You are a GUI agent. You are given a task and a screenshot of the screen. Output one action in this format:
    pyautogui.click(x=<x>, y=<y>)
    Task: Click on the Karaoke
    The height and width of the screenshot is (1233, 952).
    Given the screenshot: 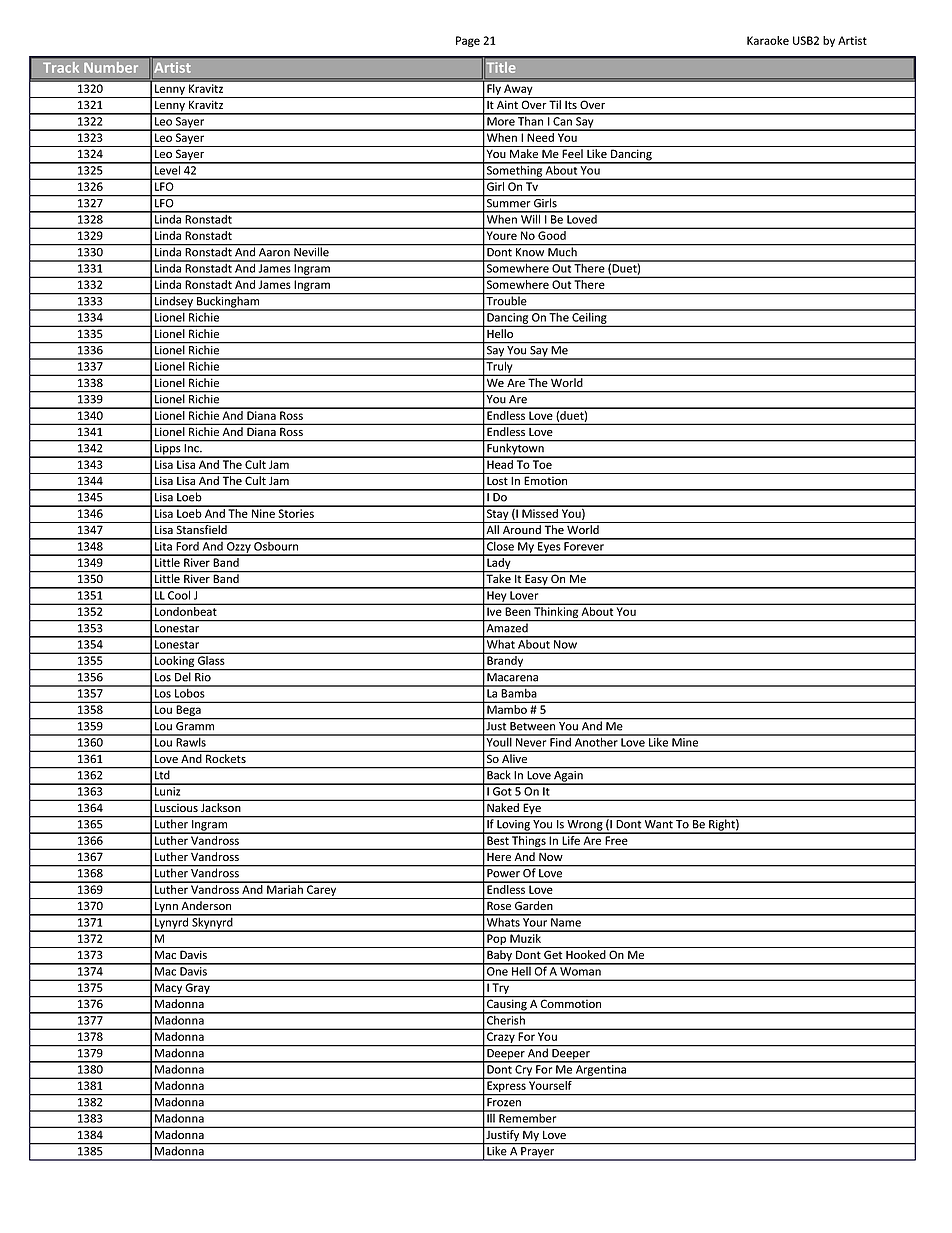 What is the action you would take?
    pyautogui.click(x=768, y=40)
